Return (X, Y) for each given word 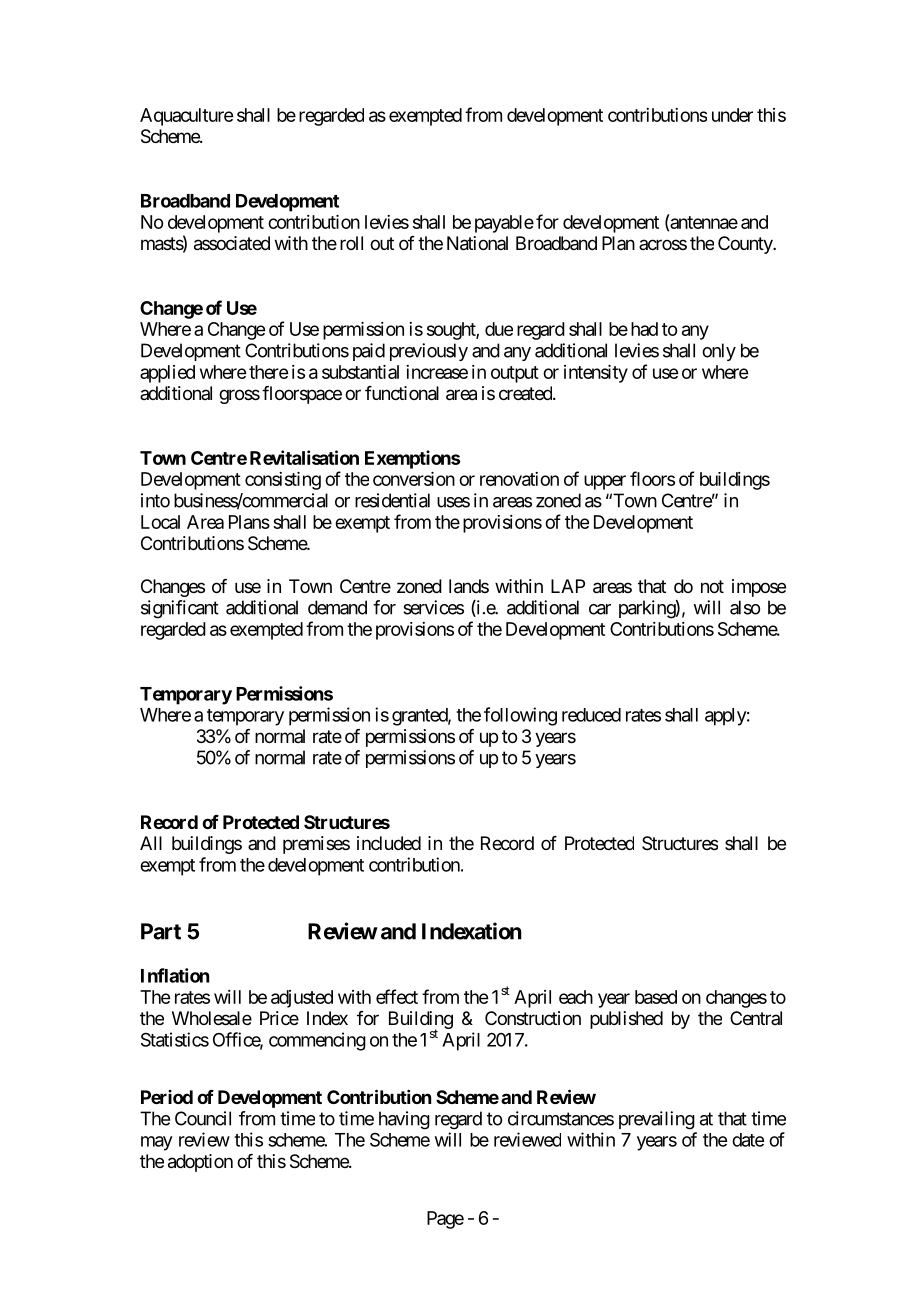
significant (180, 609)
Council (203, 1118)
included (389, 843)
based (656, 997)
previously (429, 352)
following (520, 716)
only (719, 352)
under (732, 115)
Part (161, 931)
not (712, 586)
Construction (533, 1018)
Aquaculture (186, 117)
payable (504, 224)
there (268, 372)
